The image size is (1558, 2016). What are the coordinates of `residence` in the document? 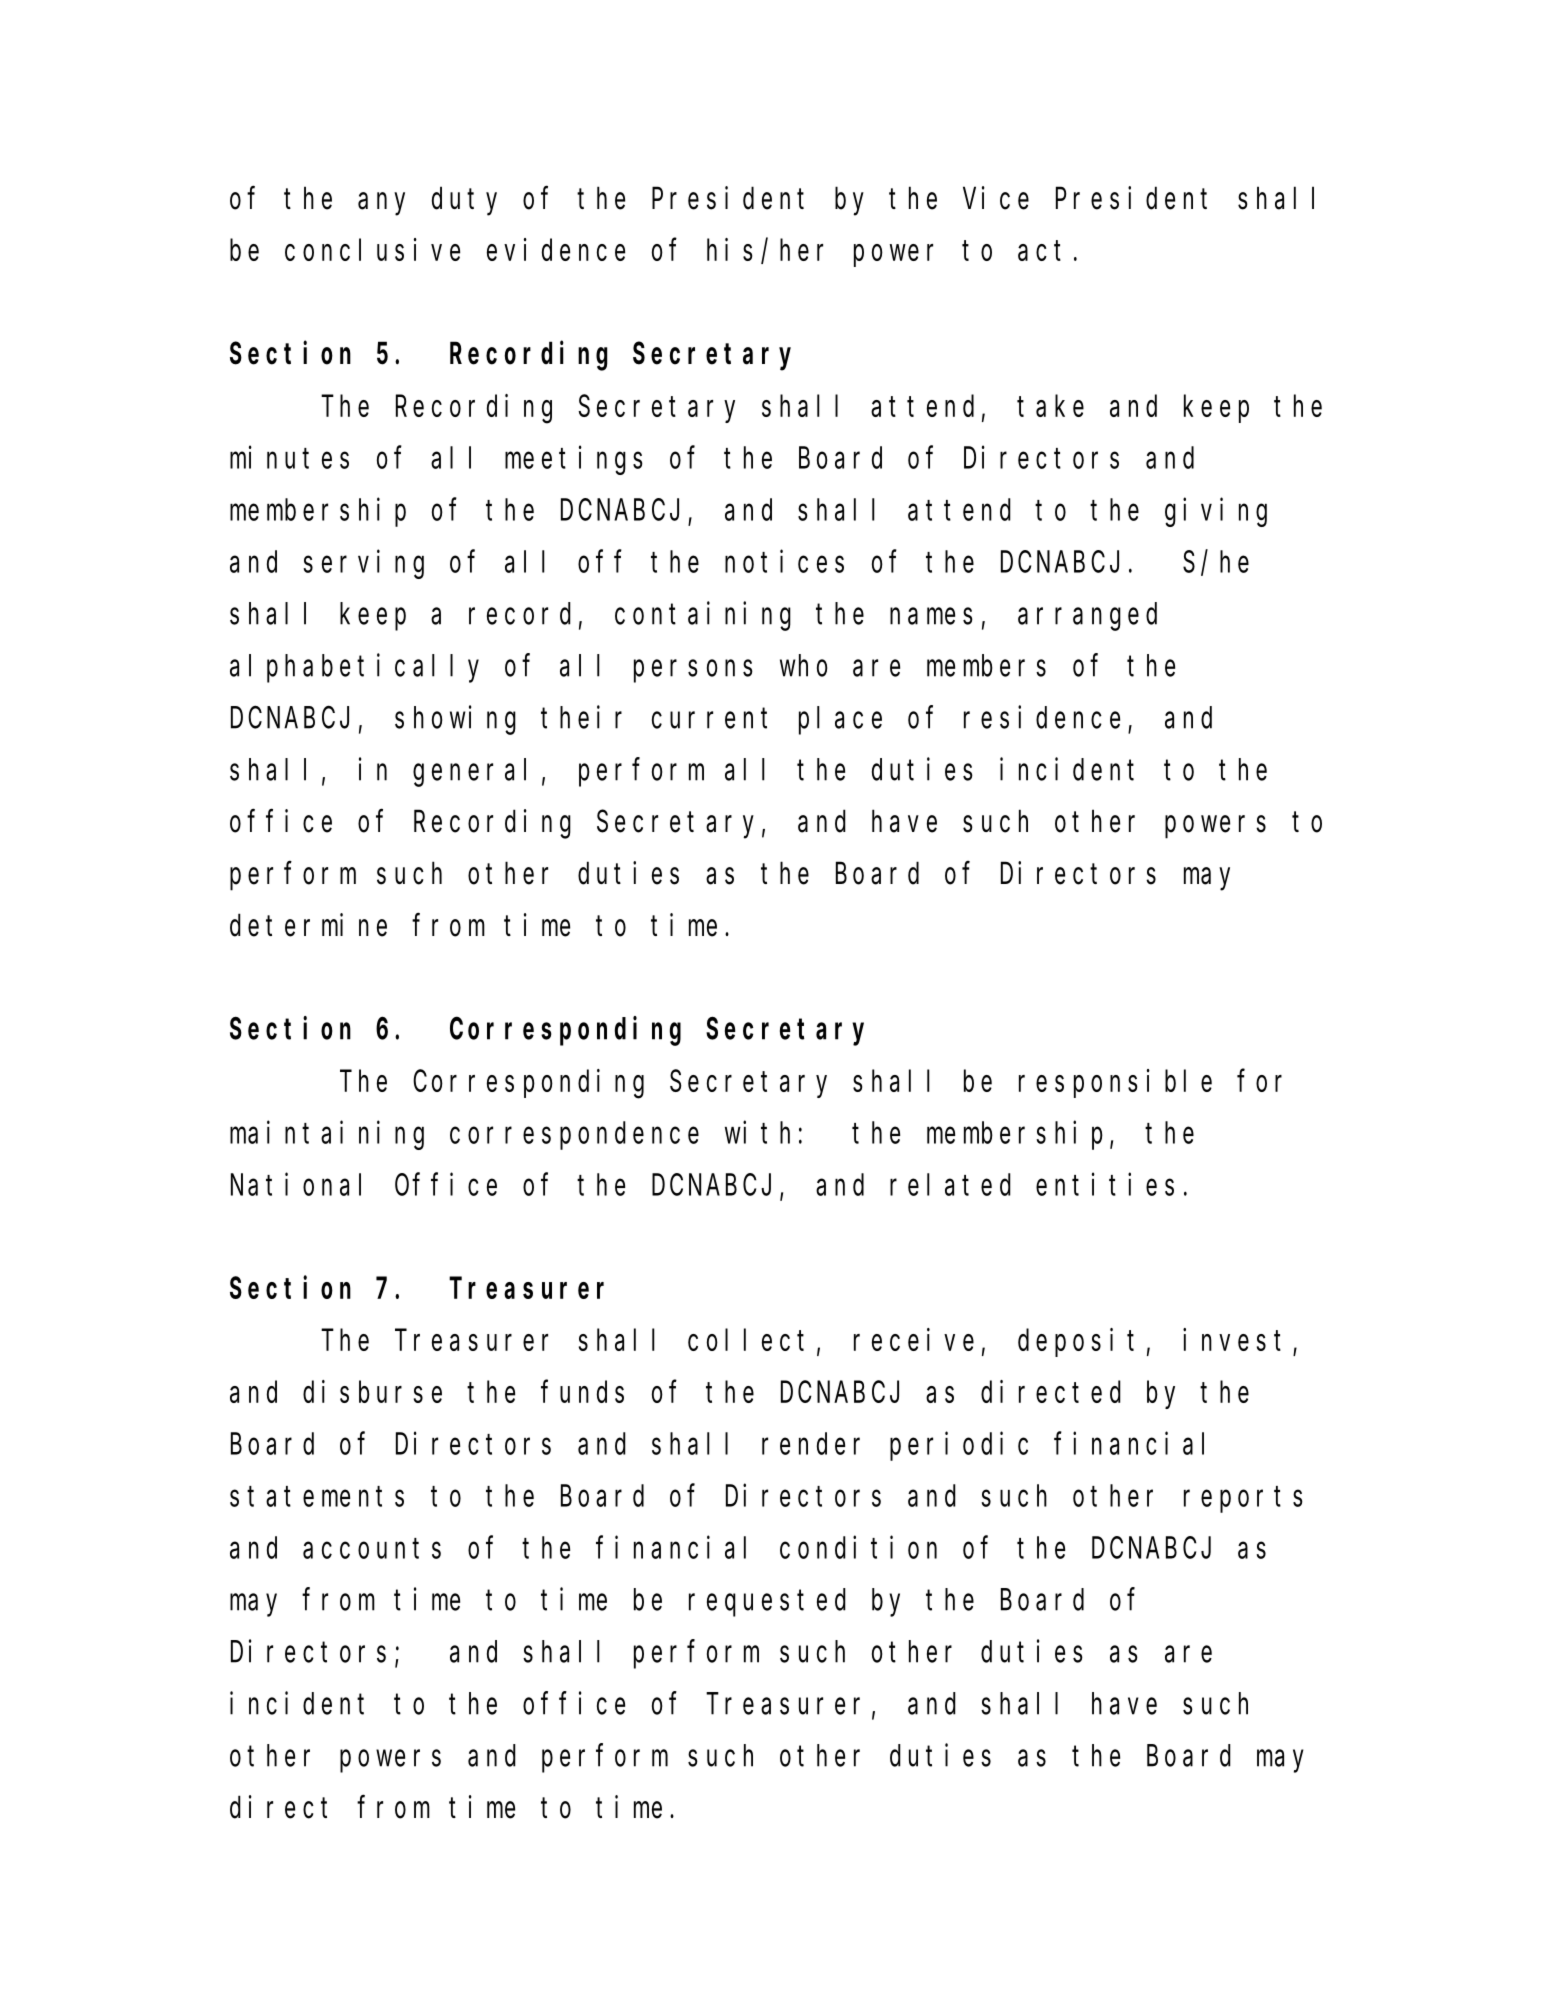 It's located at (1042, 717).
